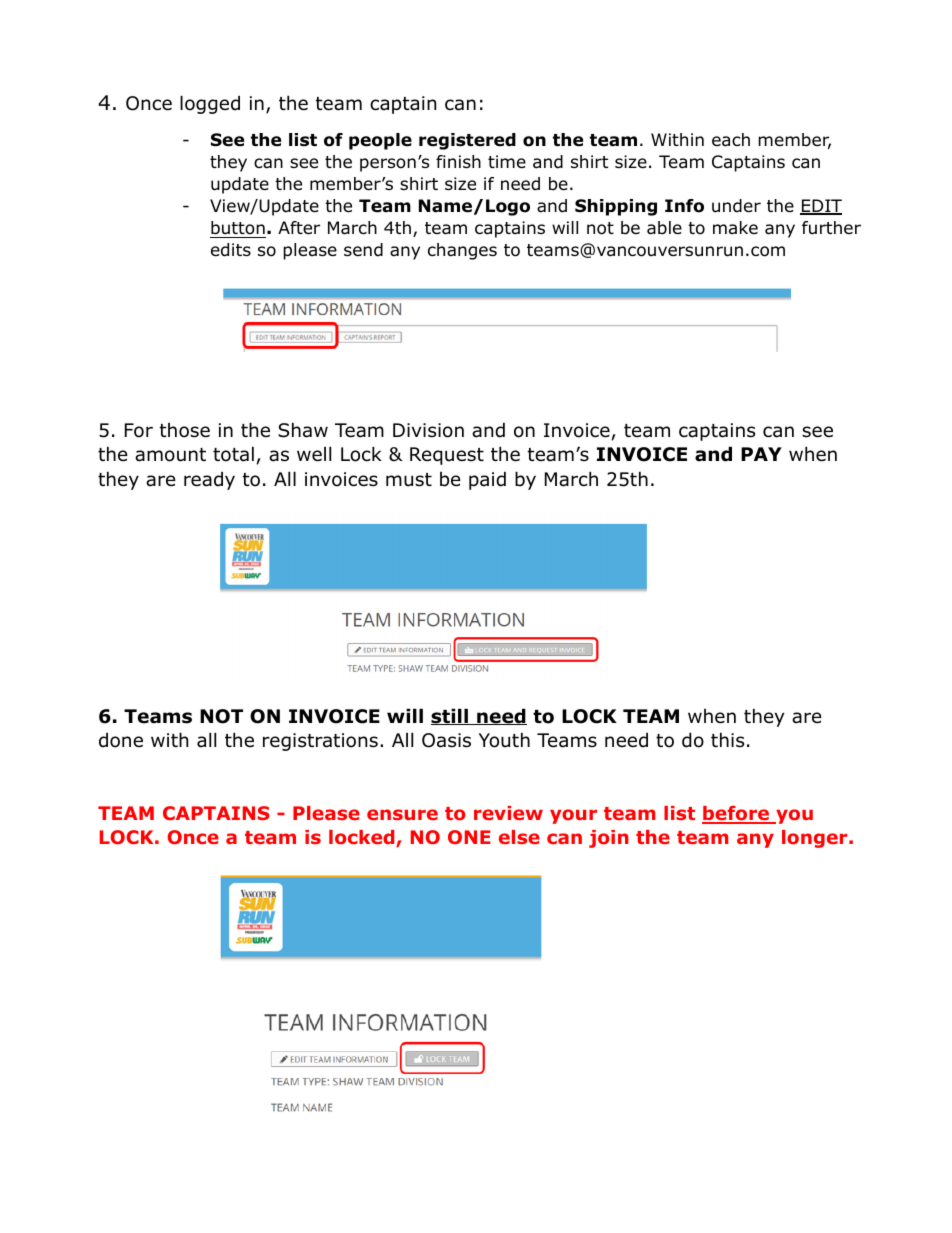  Describe the element at coordinates (121, 740) in the screenshot. I see `done` at that location.
